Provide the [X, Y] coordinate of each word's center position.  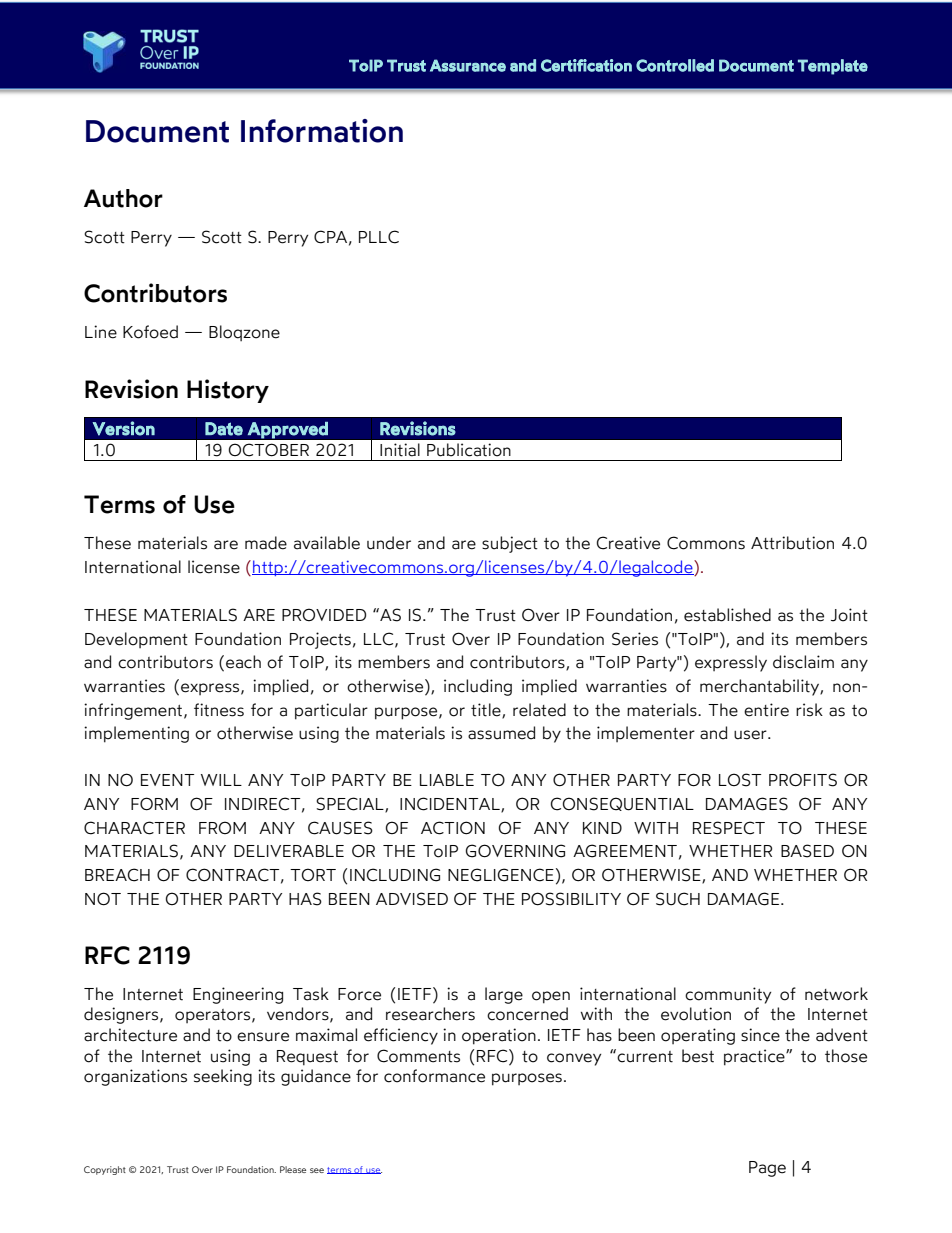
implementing [136, 734]
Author [123, 198]
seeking [223, 1077]
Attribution [792, 543]
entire [766, 710]
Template [833, 67]
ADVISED [412, 899]
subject [510, 544]
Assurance [468, 65]
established [727, 615]
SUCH [678, 899]
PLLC [379, 237]
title [487, 710]
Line [101, 332]
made [266, 543]
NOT [103, 899]
